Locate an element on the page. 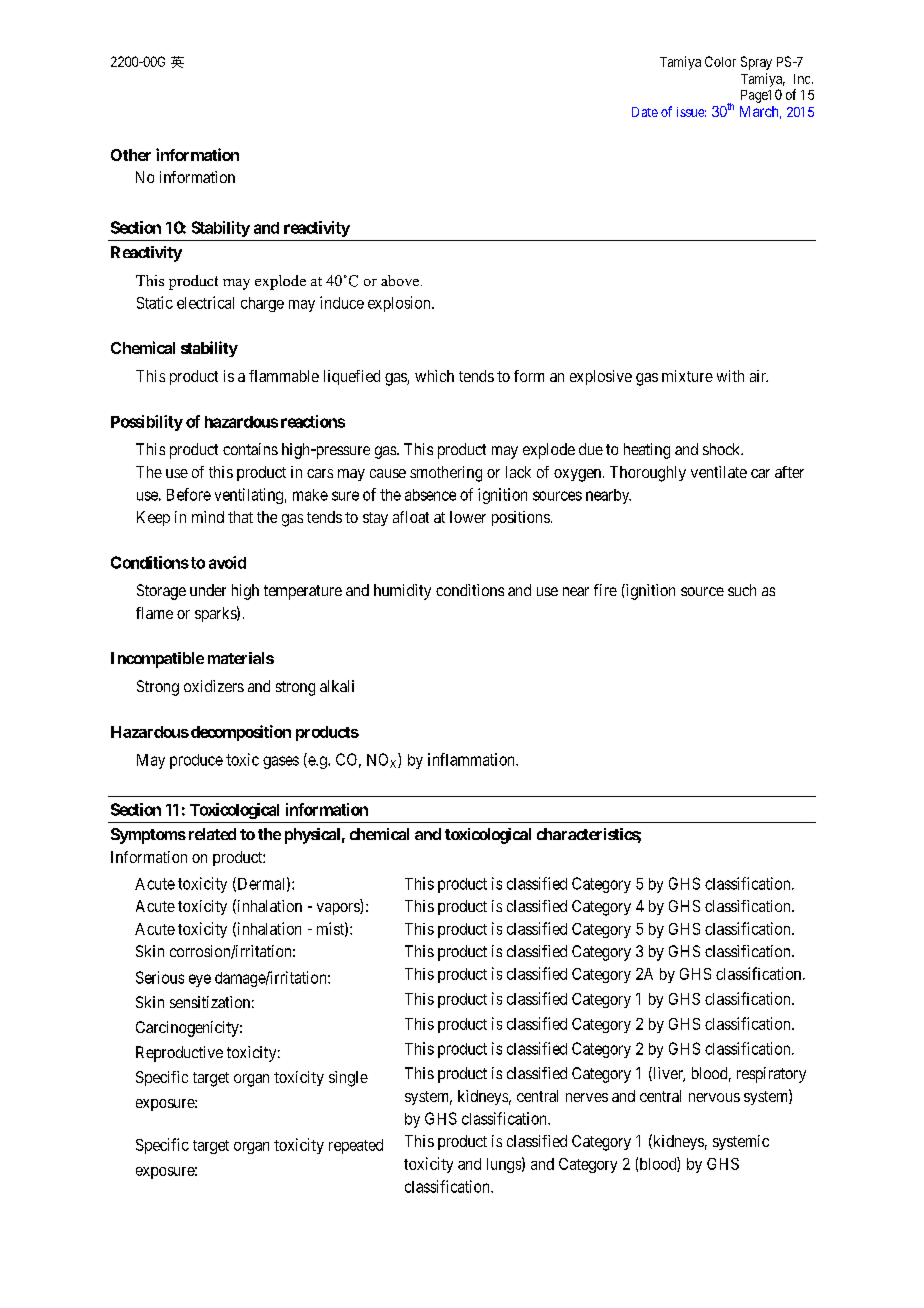 The width and height of the page is (924, 1308). lack is located at coordinates (518, 472).
